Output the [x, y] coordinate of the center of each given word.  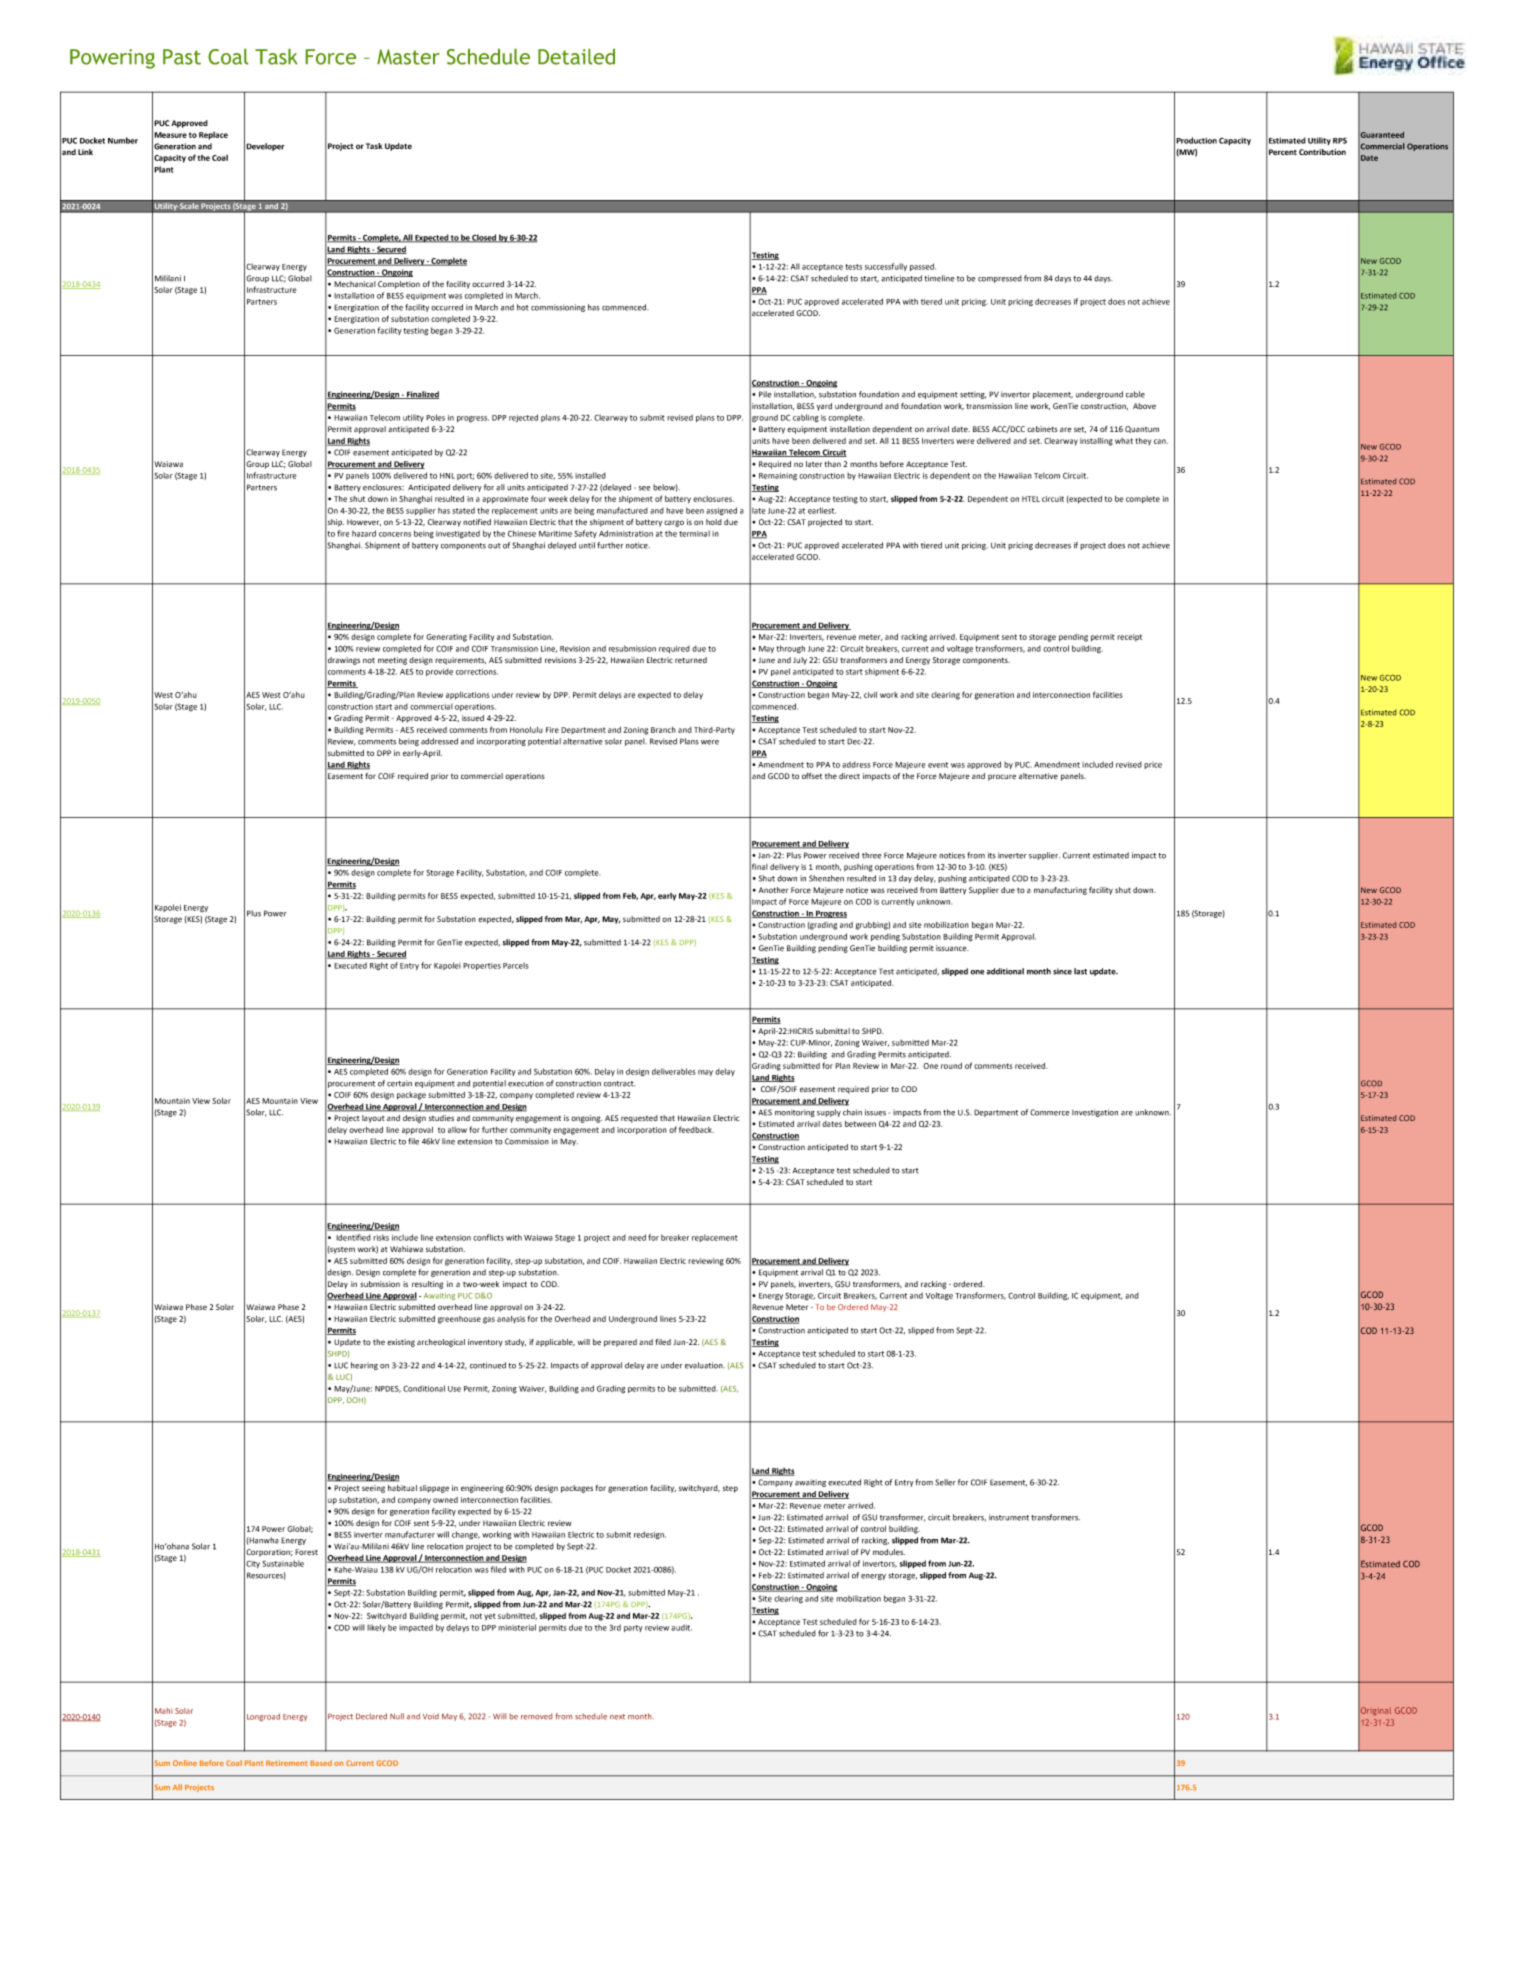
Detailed [576, 57]
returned [691, 660]
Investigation [1095, 1113]
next [617, 1717]
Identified [353, 1237]
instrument [1009, 1517]
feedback [696, 1129]
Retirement [287, 1763]
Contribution [1322, 152]
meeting [392, 661]
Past [182, 57]
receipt [1129, 638]
